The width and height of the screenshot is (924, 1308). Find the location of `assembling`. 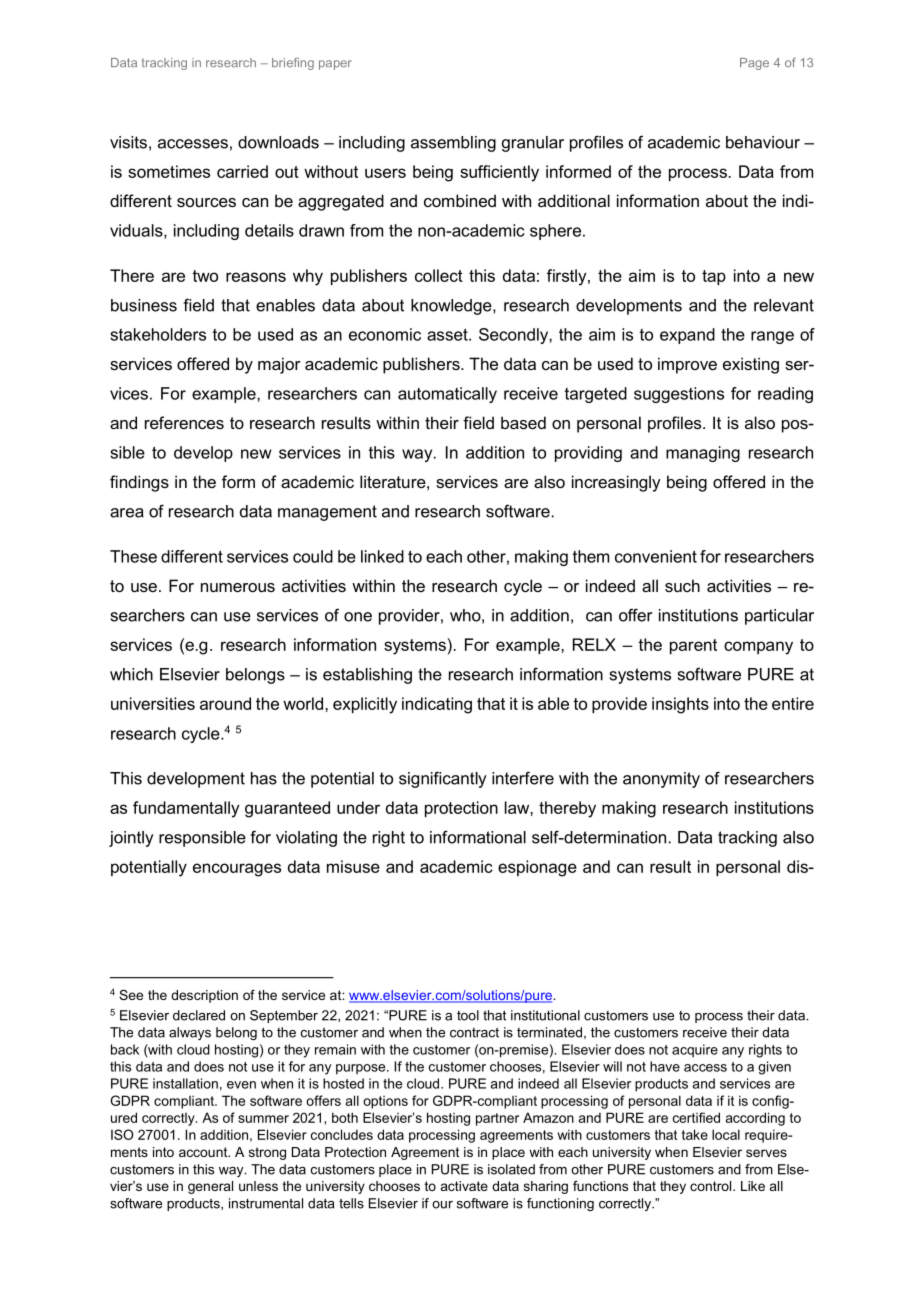

assembling is located at coordinates (453, 144).
